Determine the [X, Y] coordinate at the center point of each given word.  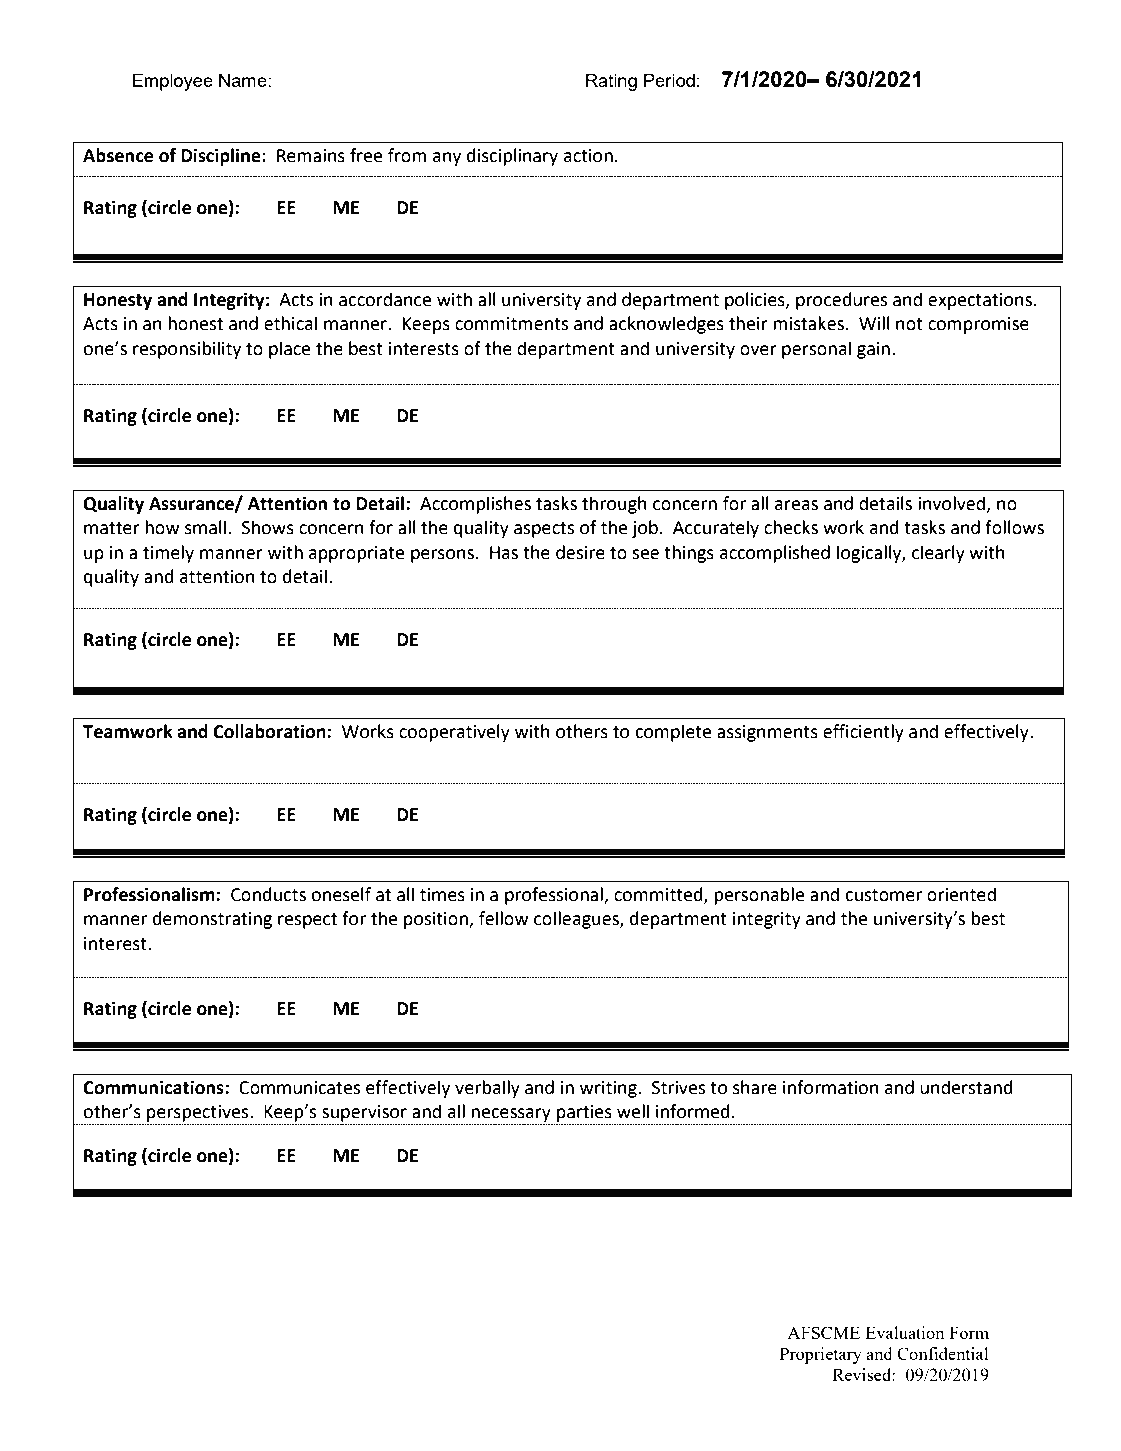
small [205, 527]
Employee [173, 82]
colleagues [577, 920]
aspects [544, 530]
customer [883, 895]
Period [669, 80]
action [588, 156]
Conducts [268, 894]
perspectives [198, 1114]
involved [953, 504]
